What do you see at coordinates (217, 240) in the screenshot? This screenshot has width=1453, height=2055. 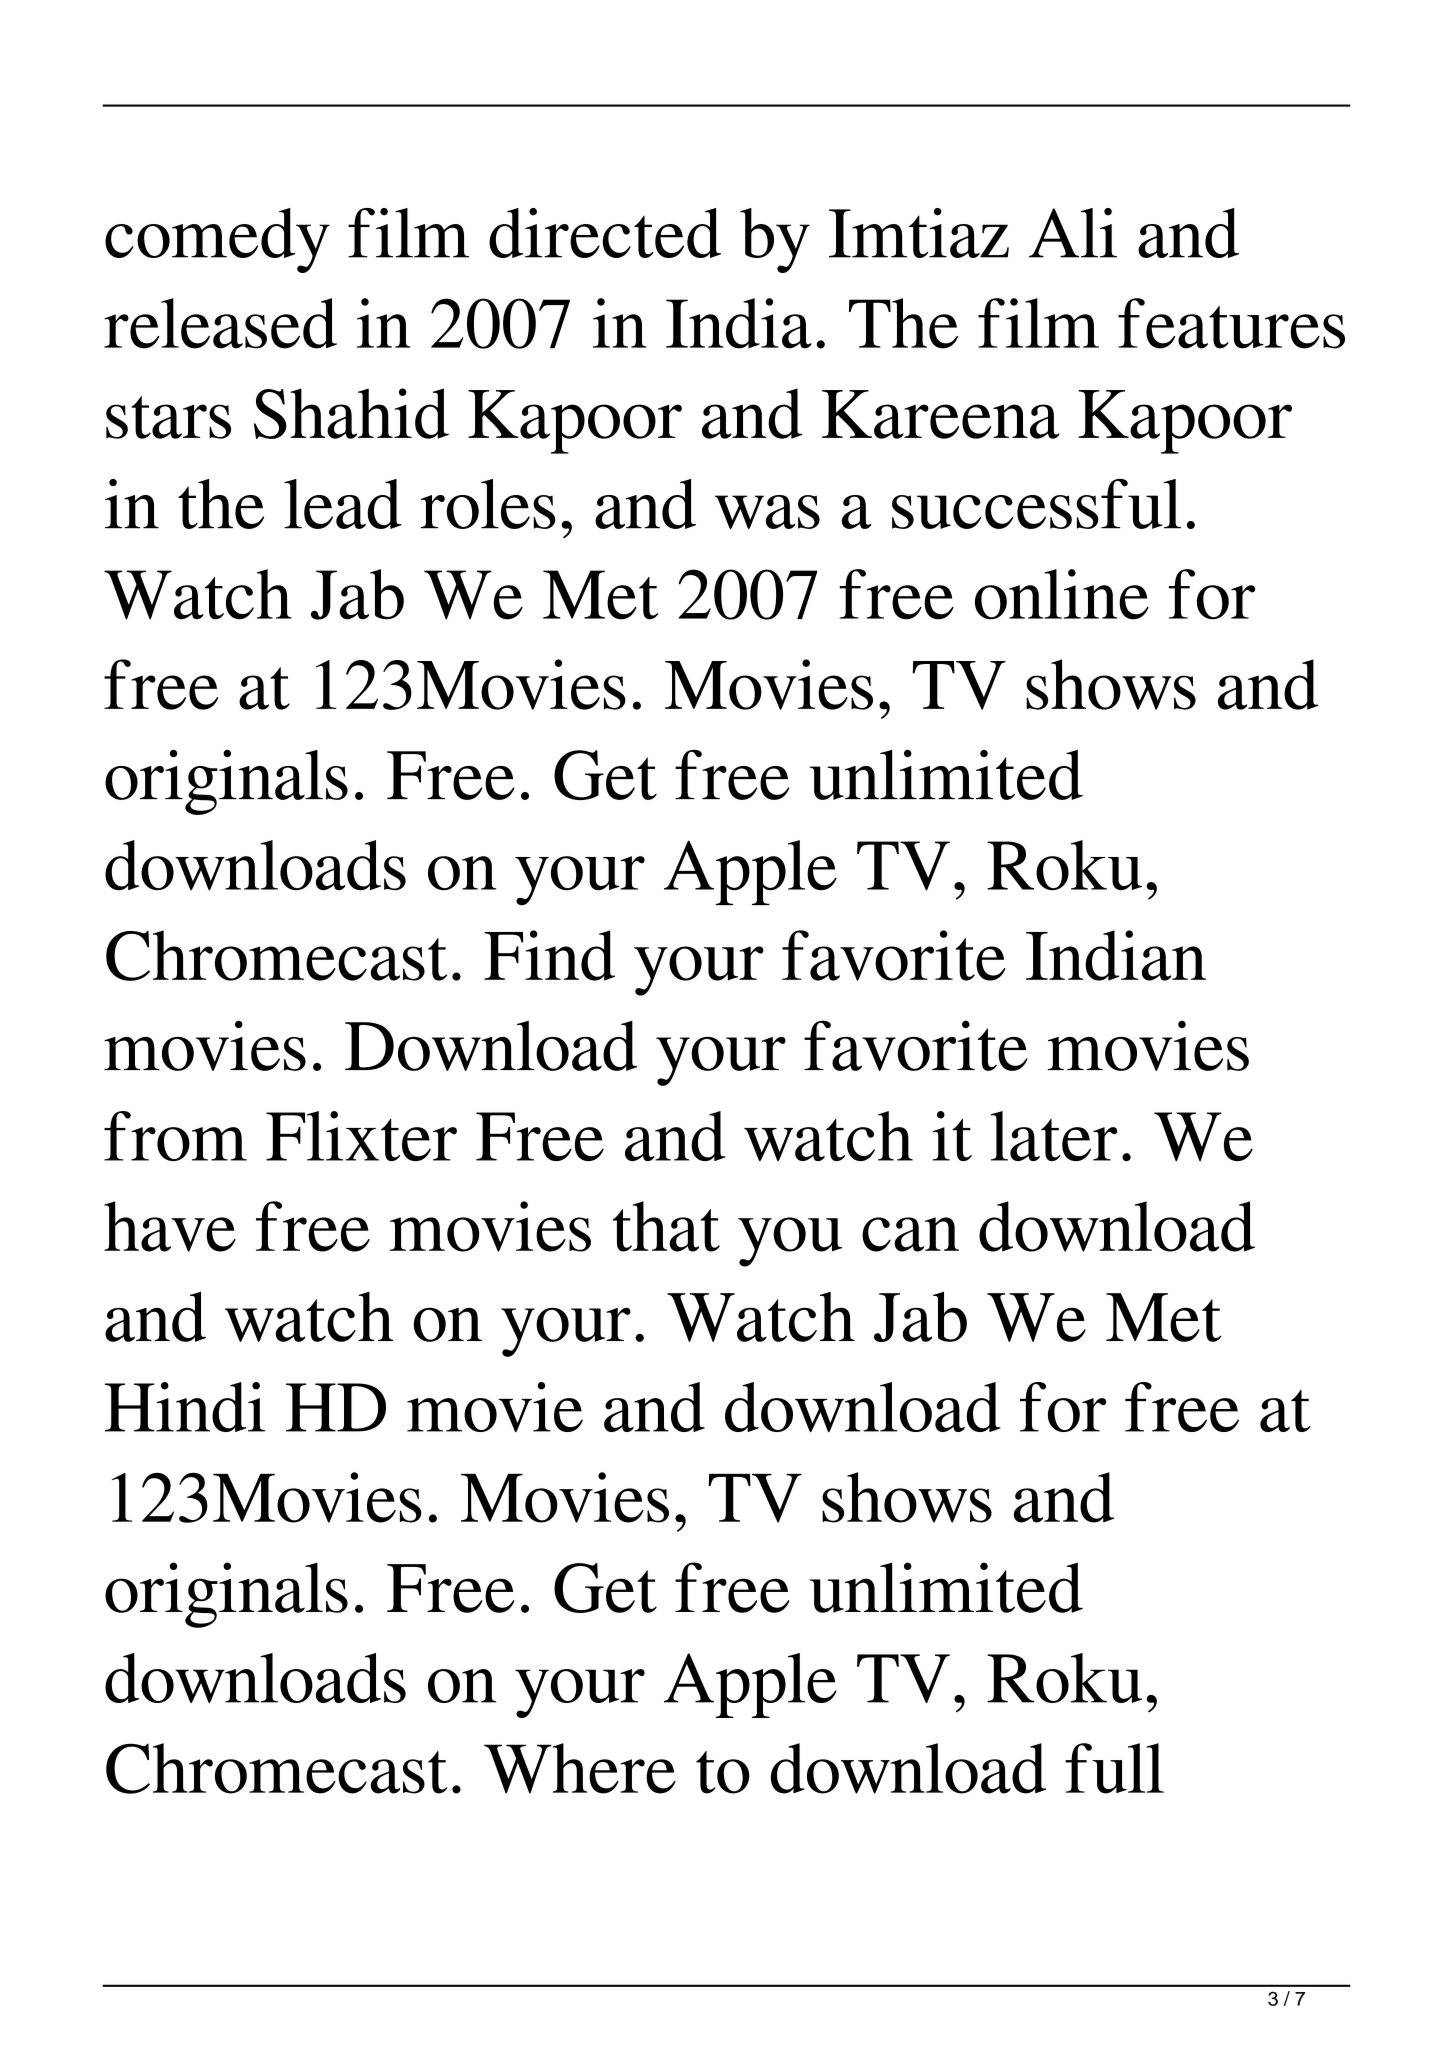 I see `comedy` at bounding box center [217, 240].
